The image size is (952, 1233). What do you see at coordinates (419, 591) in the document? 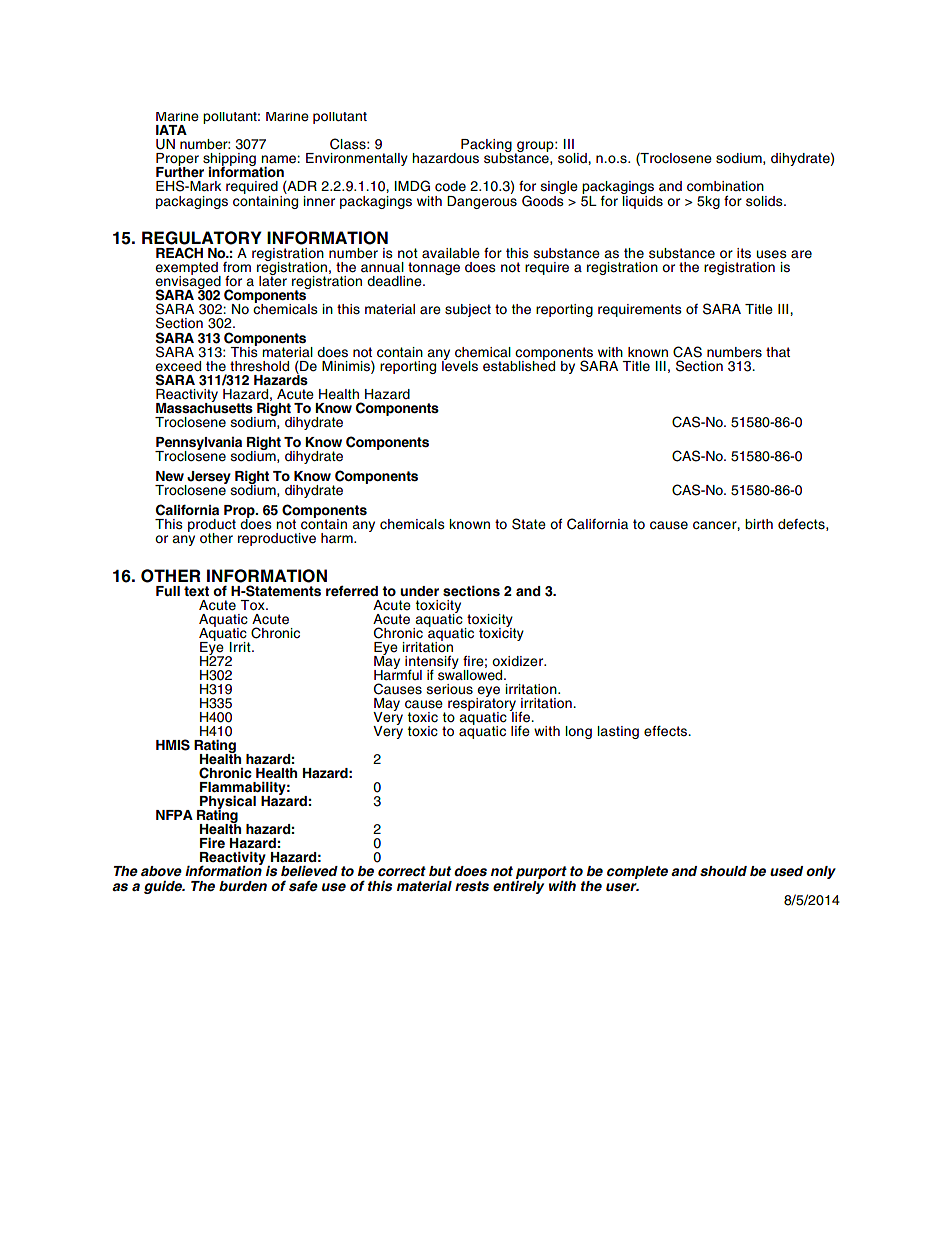
I see `under` at bounding box center [419, 591].
